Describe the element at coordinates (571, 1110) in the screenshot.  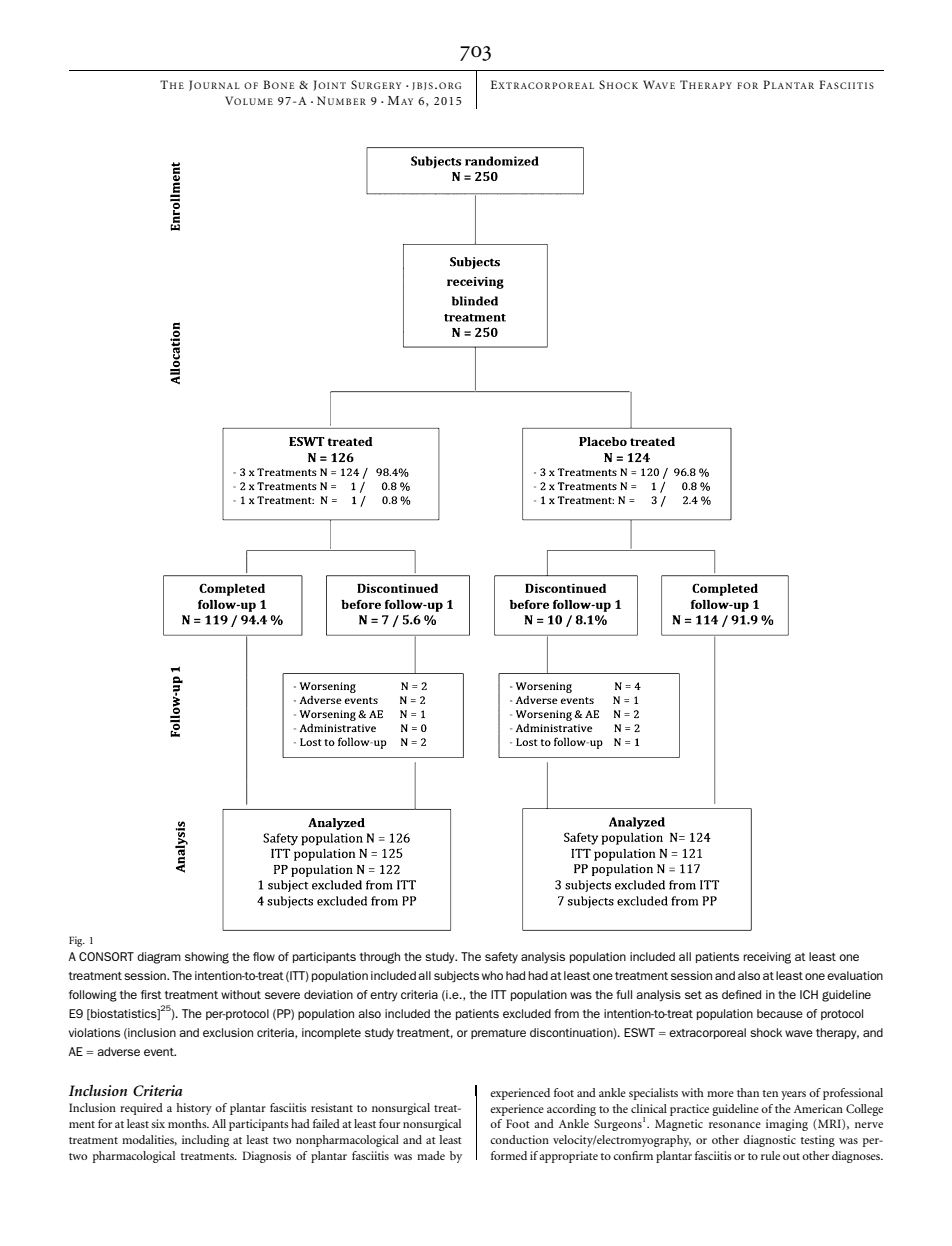
I see `according` at that location.
